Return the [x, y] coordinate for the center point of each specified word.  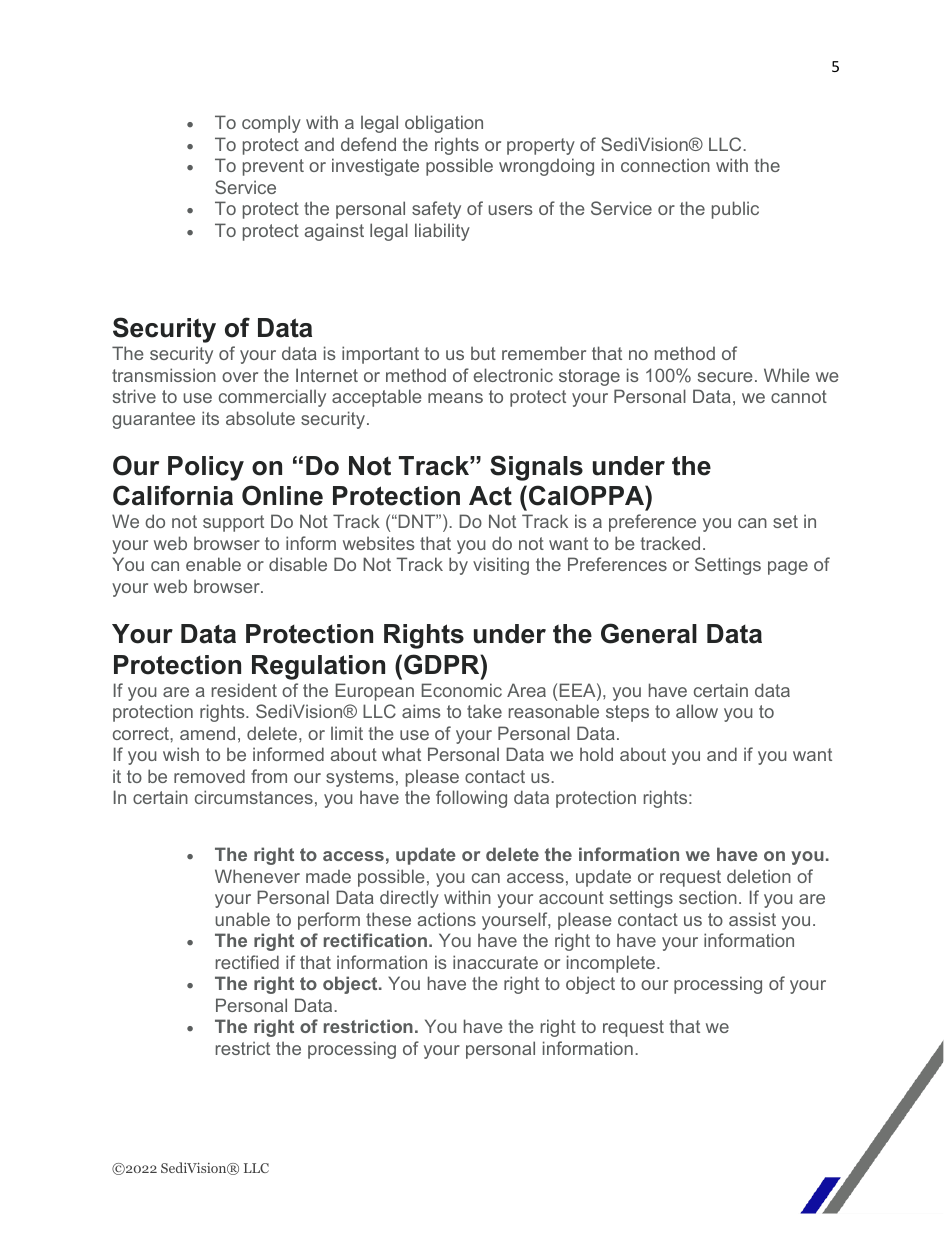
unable [242, 919]
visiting [501, 566]
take [484, 711]
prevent [273, 167]
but [483, 353]
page [788, 568]
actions [447, 919]
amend [207, 733]
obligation [444, 124]
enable [213, 564]
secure [725, 377]
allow [697, 711]
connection [665, 165]
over [240, 377]
